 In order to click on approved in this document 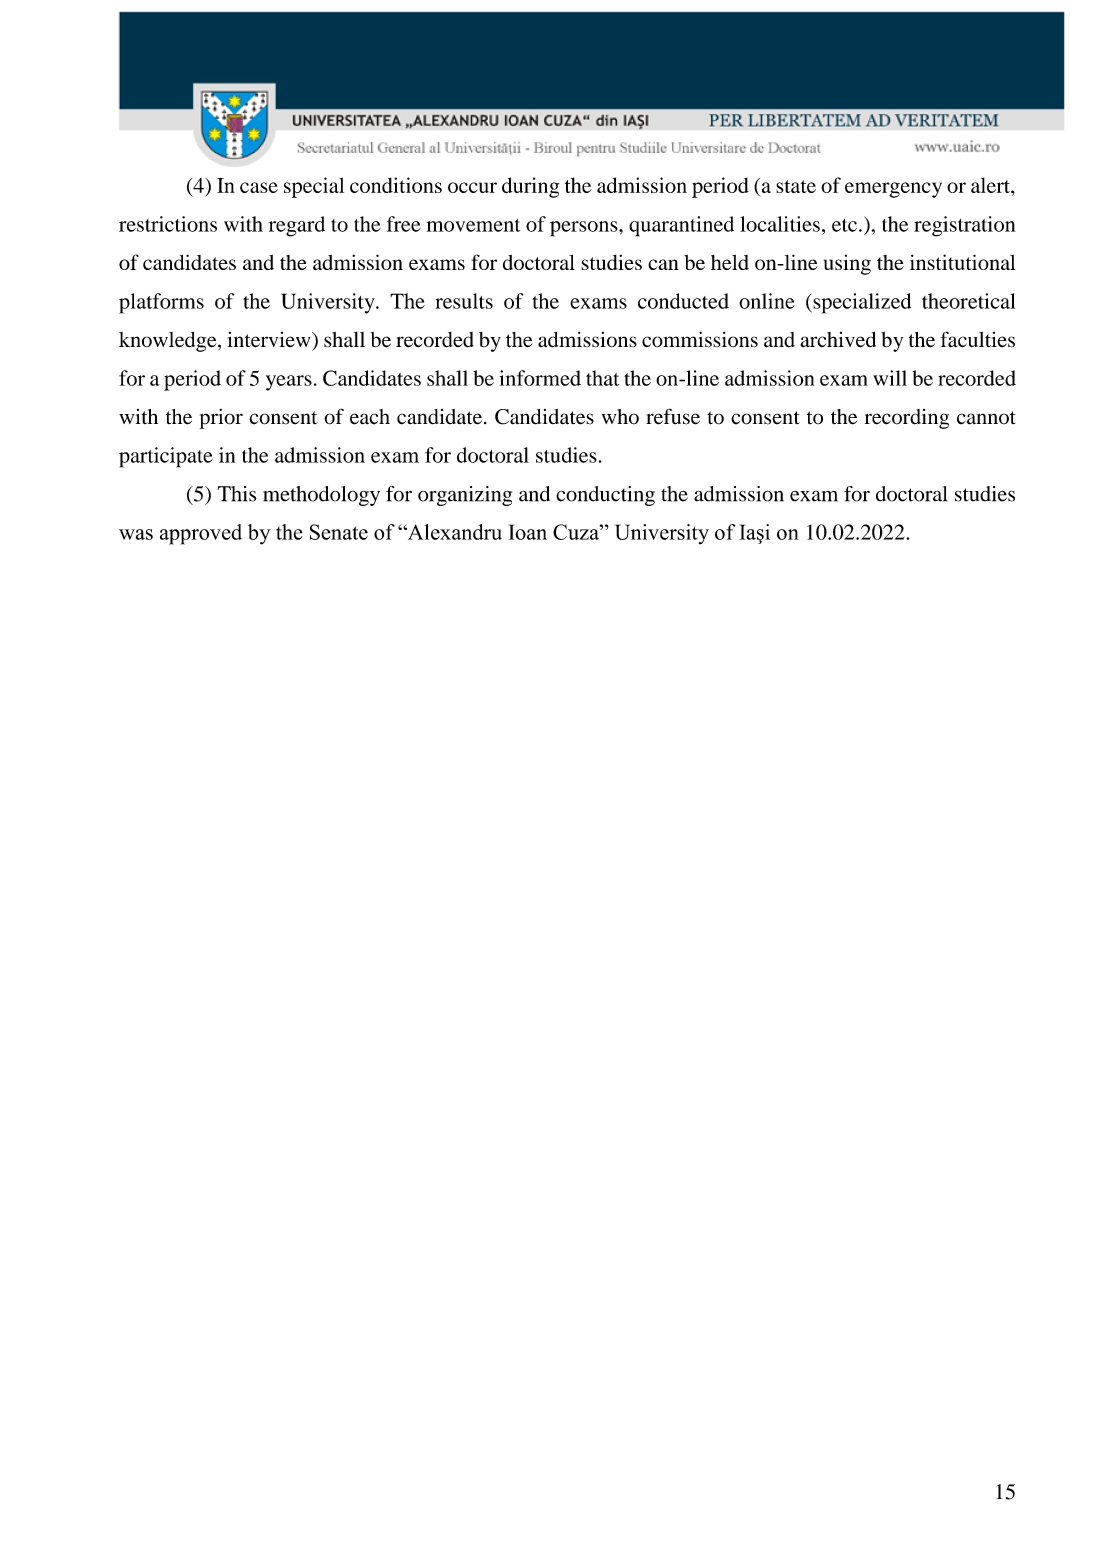, I will do `click(201, 534)`.
